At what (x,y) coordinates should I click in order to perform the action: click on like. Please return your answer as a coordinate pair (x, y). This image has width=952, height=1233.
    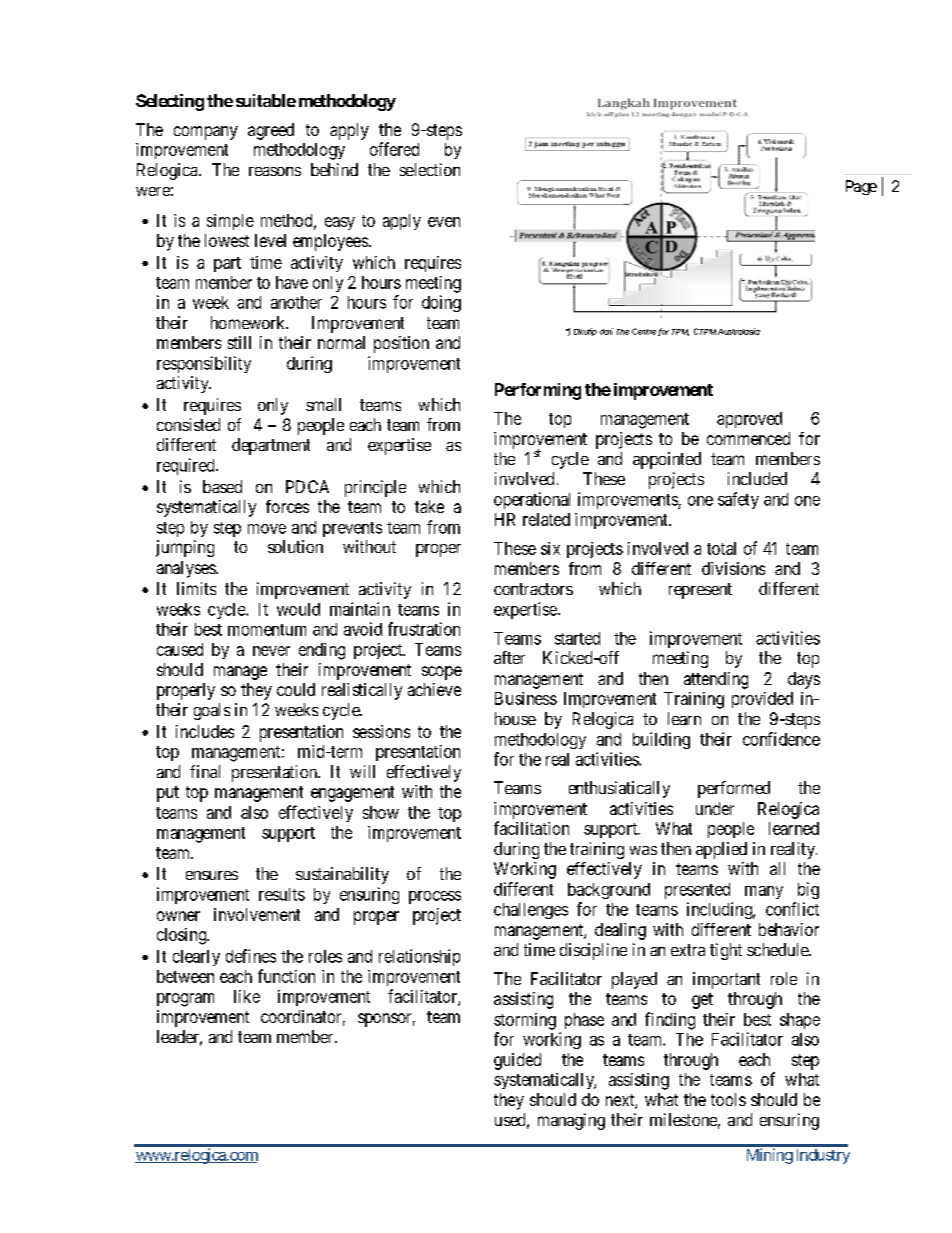
    Looking at the image, I should click on (247, 996).
